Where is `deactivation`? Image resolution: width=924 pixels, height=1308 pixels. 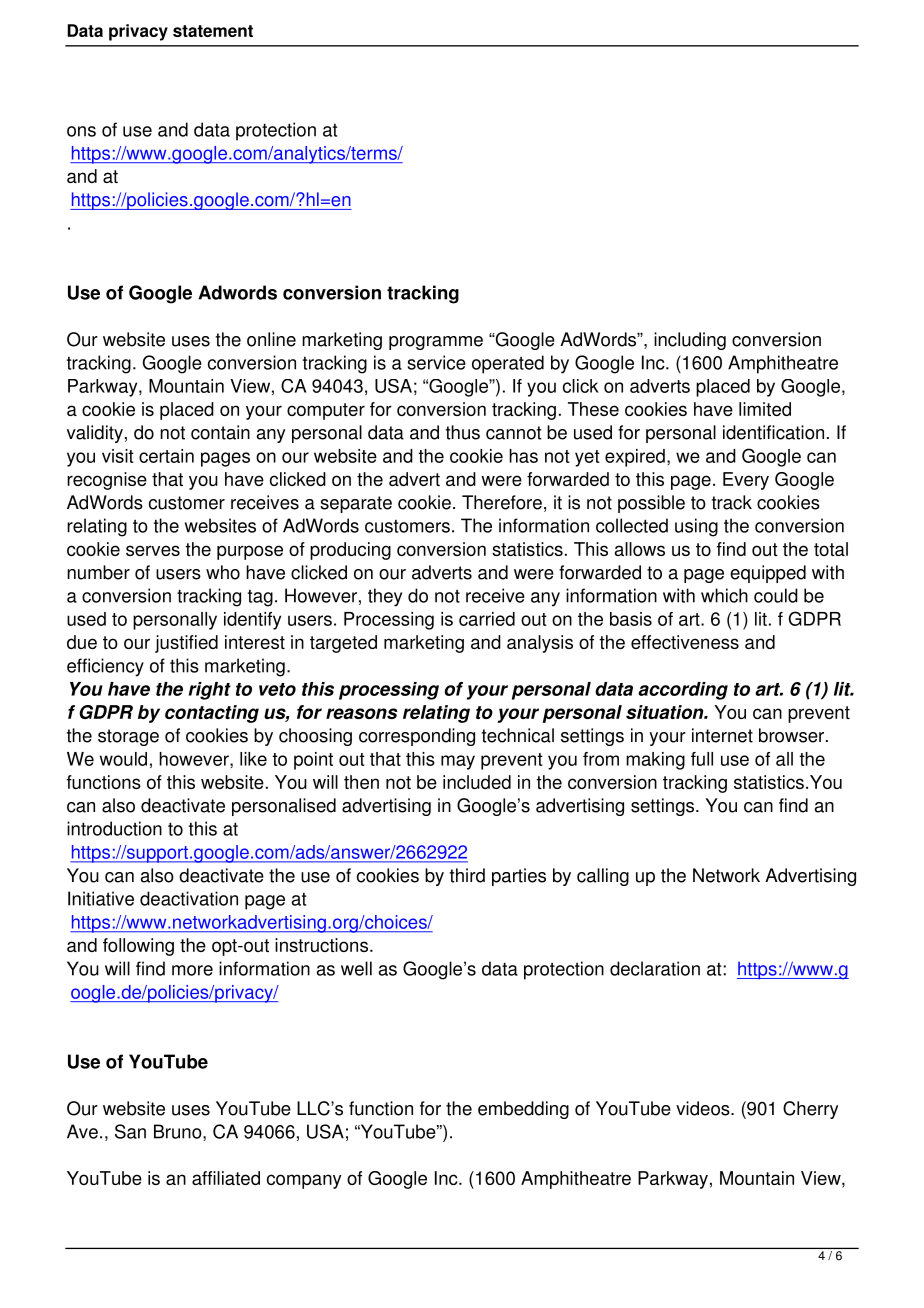
deactivation is located at coordinates (189, 898).
